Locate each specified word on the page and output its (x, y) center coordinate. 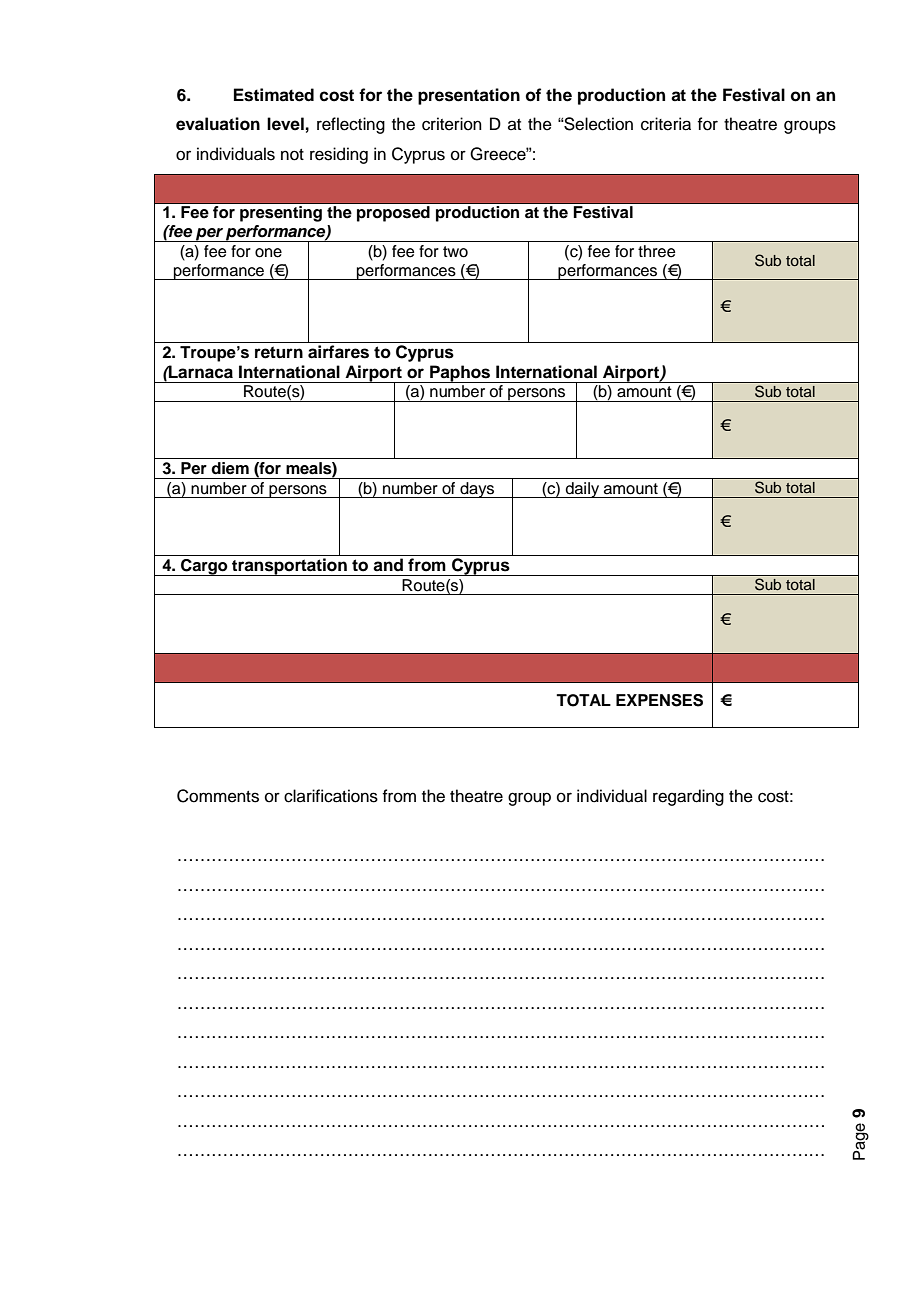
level (285, 124)
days (477, 490)
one (268, 253)
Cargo (204, 567)
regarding (688, 797)
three (657, 251)
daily (582, 490)
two (455, 252)
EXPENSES (659, 700)
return (279, 352)
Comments (218, 796)
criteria (666, 124)
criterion (452, 124)
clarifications (331, 796)
